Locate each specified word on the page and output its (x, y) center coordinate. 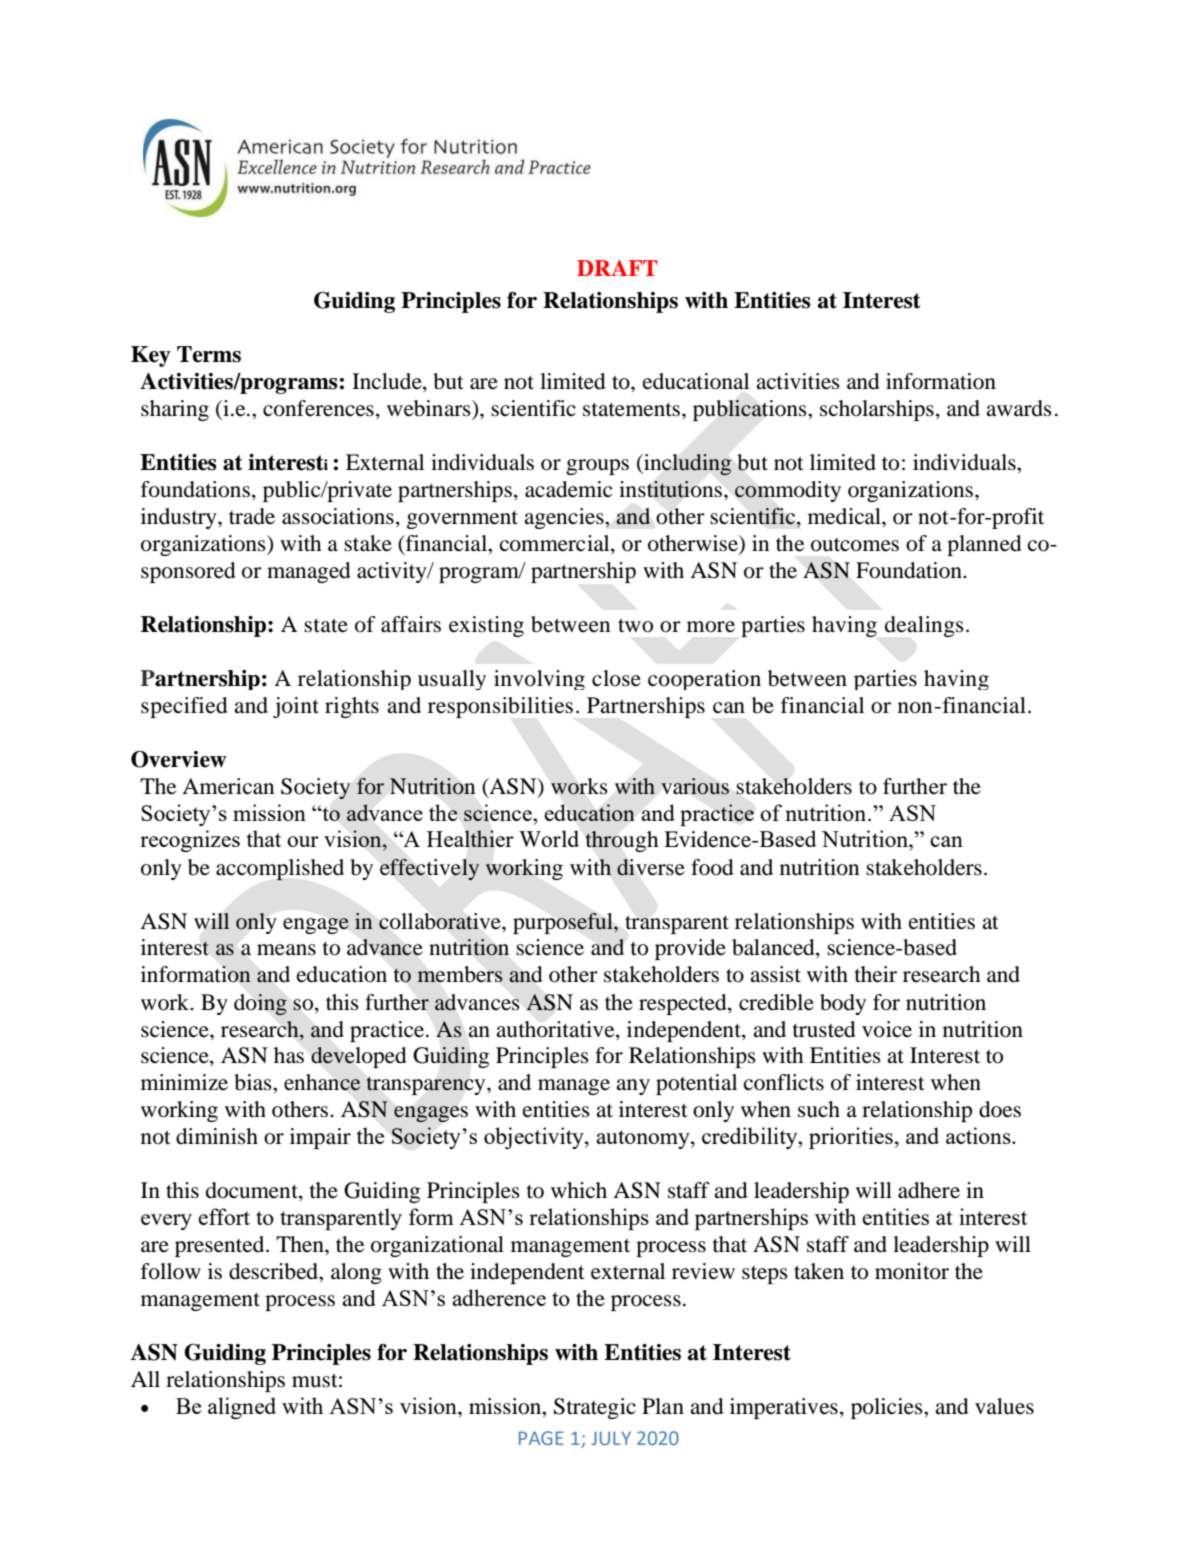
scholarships (877, 410)
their (876, 974)
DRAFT (617, 268)
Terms (209, 354)
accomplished (280, 870)
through (622, 841)
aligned (242, 1408)
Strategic (595, 1408)
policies (888, 1408)
